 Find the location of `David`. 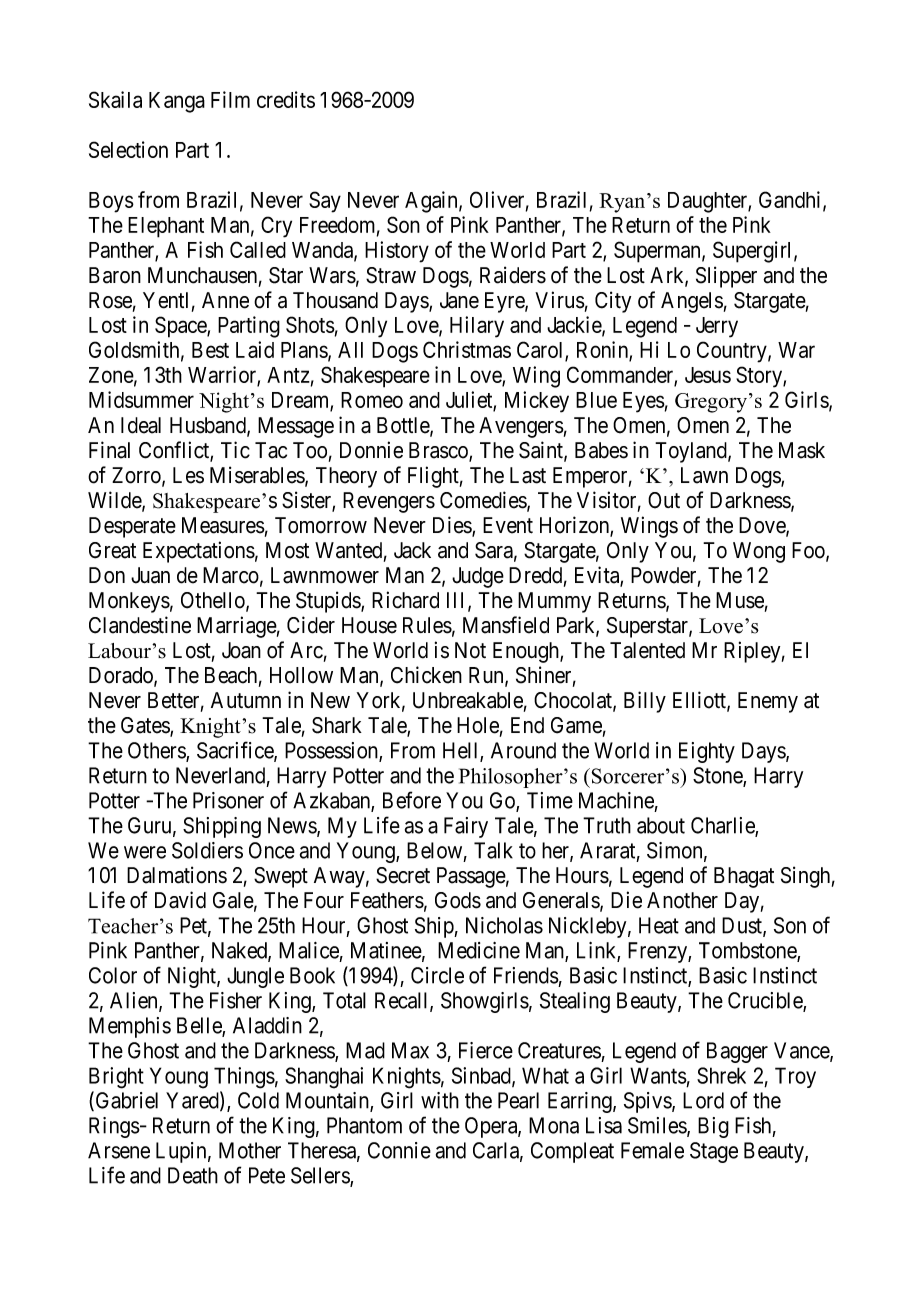

David is located at coordinates (180, 900).
